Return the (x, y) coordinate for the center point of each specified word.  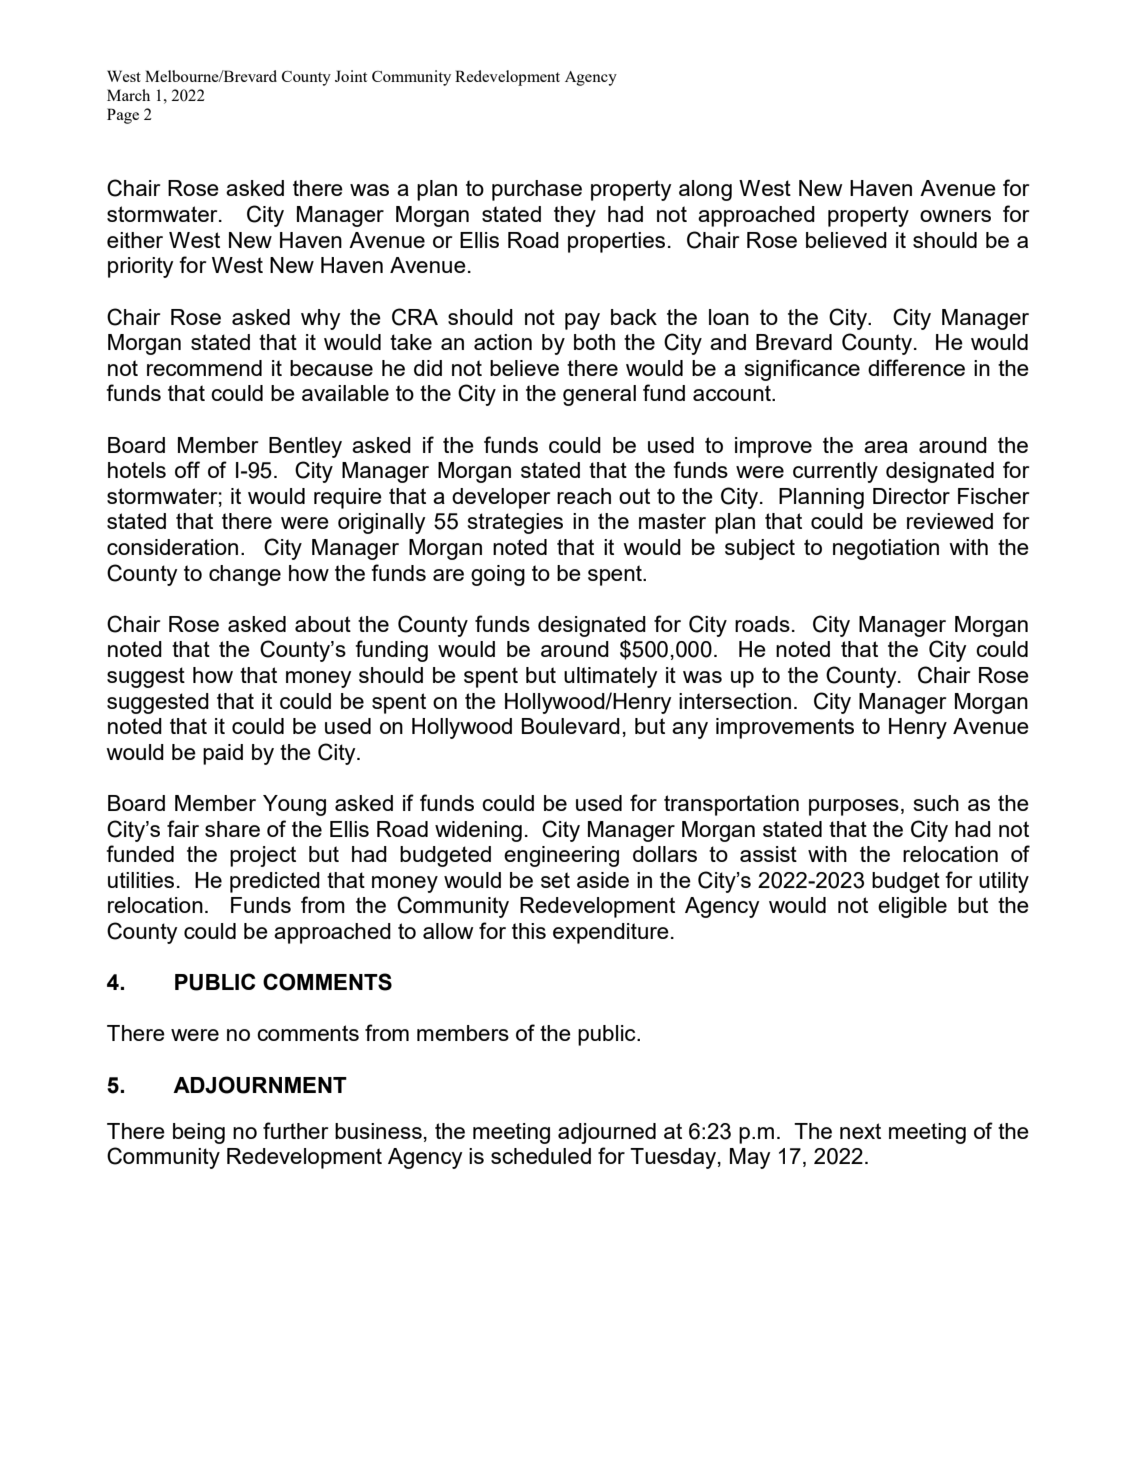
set (555, 880)
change (245, 575)
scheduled (541, 1156)
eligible (912, 907)
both (594, 342)
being (199, 1133)
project (263, 856)
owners (955, 216)
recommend (204, 368)
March (128, 95)
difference (916, 367)
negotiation (886, 549)
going (498, 575)
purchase (537, 190)
